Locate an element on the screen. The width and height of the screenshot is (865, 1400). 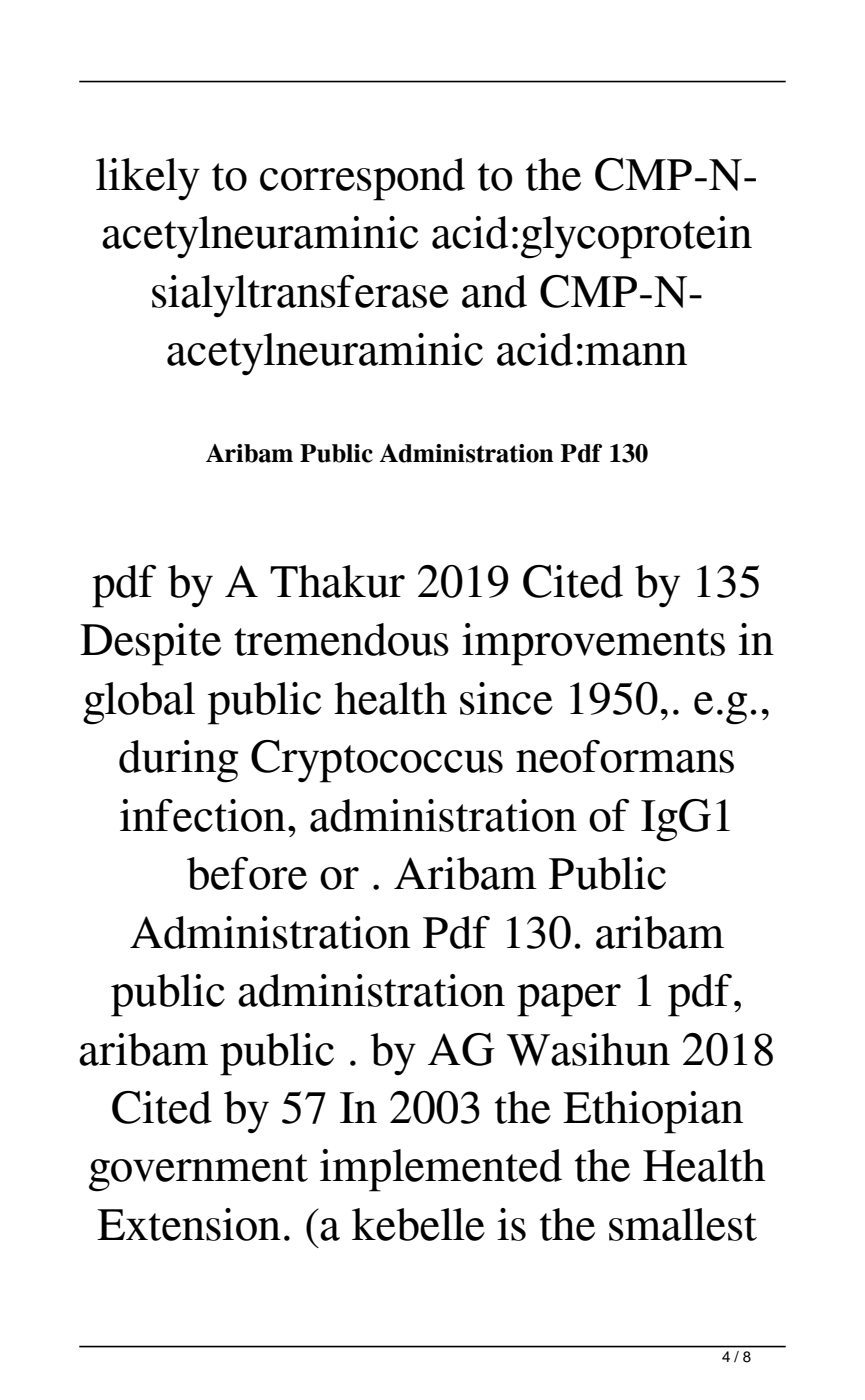
since is located at coordinates (506, 698).
